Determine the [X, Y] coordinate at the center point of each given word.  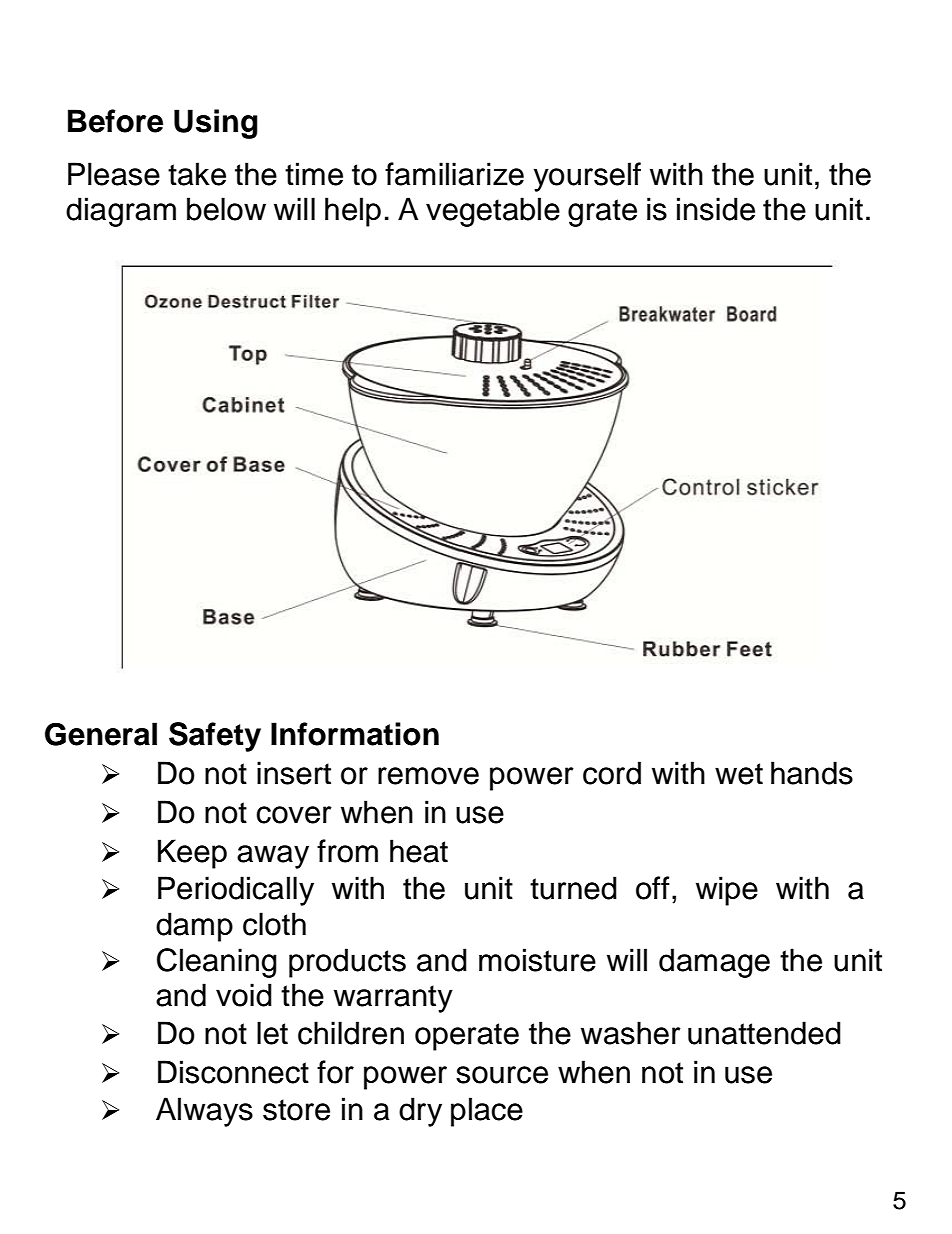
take [197, 174]
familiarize [454, 174]
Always [204, 1112]
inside [716, 209]
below [226, 209]
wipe [727, 891]
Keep [192, 854]
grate [602, 213]
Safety [215, 737]
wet [739, 774]
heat [419, 851]
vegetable [493, 212]
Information [355, 734]
